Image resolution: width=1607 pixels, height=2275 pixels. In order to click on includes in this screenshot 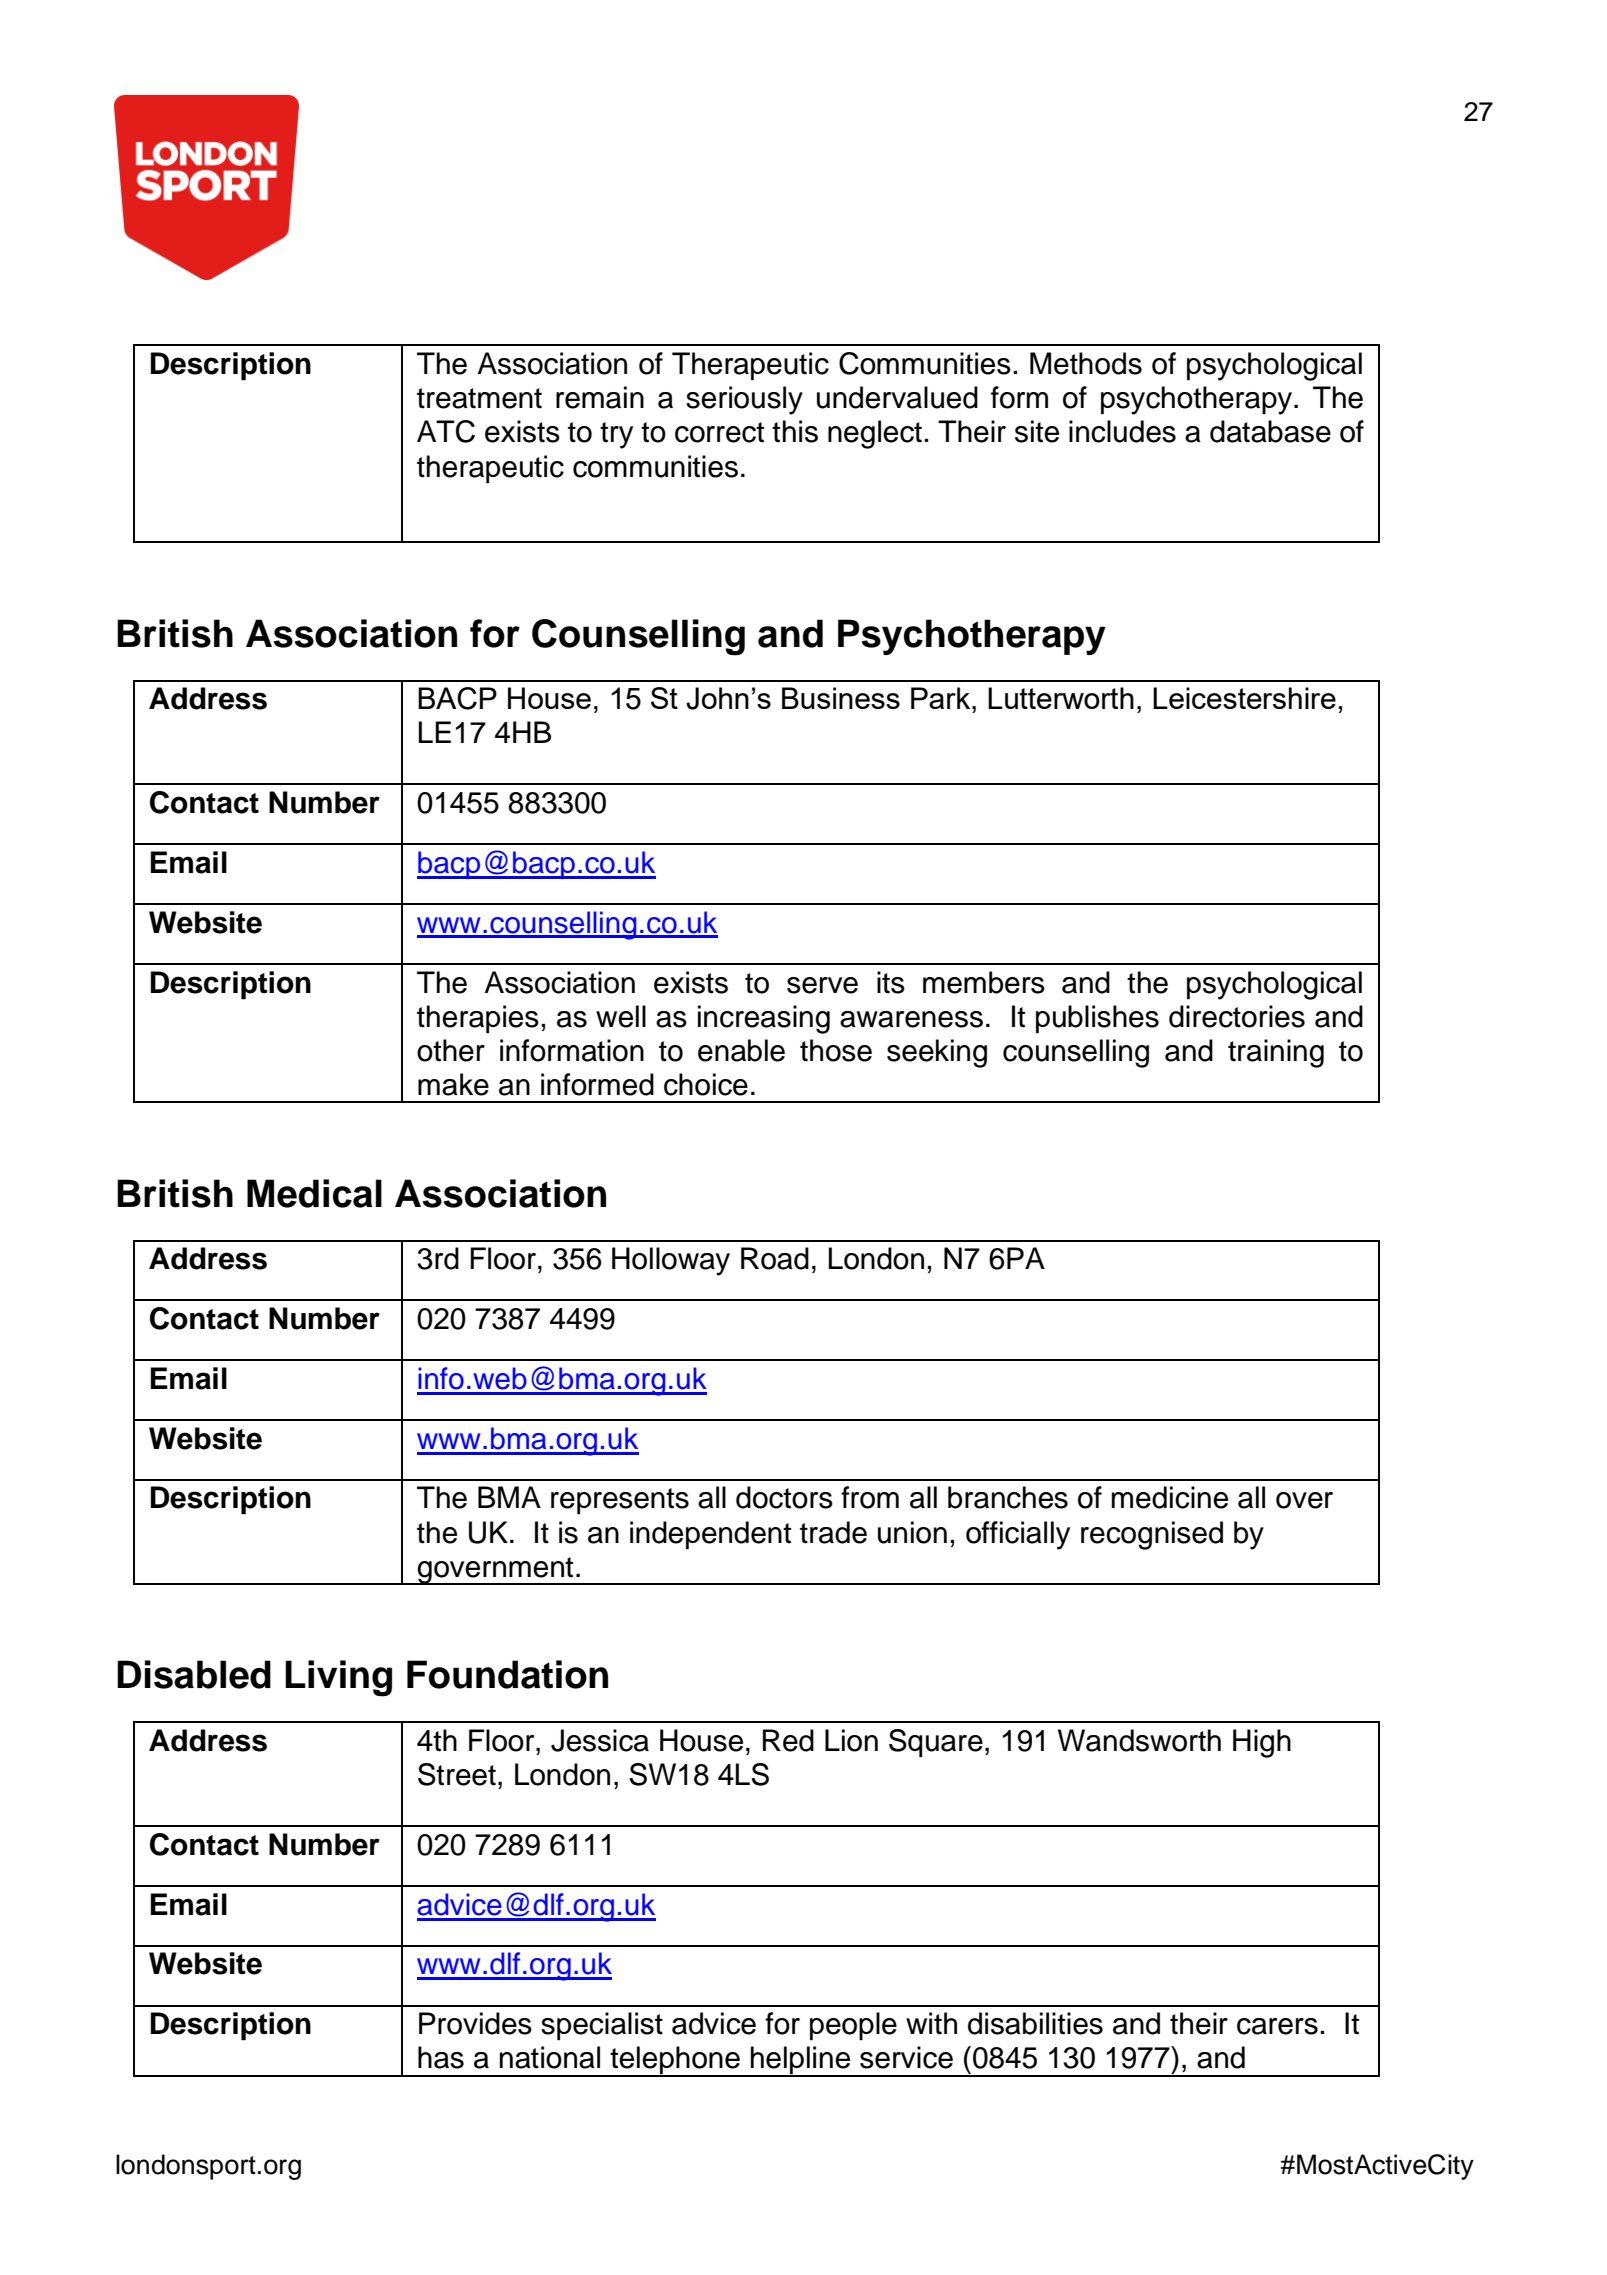, I will do `click(1122, 431)`.
